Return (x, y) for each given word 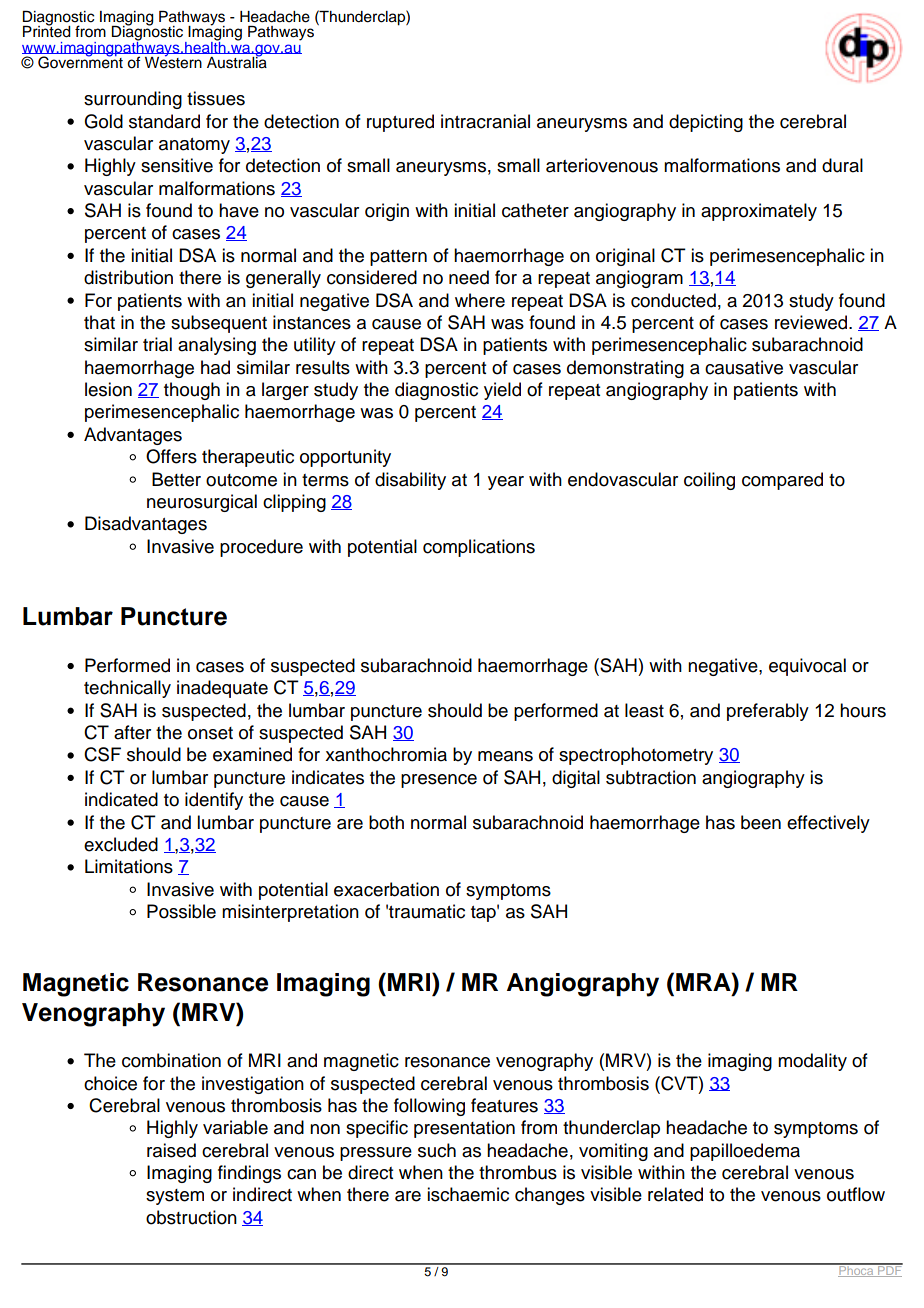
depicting (706, 123)
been (761, 822)
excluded (121, 844)
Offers (171, 456)
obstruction (191, 1217)
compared (782, 481)
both (386, 822)
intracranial (485, 121)
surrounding (133, 100)
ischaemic (468, 1194)
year (506, 483)
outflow (856, 1194)
